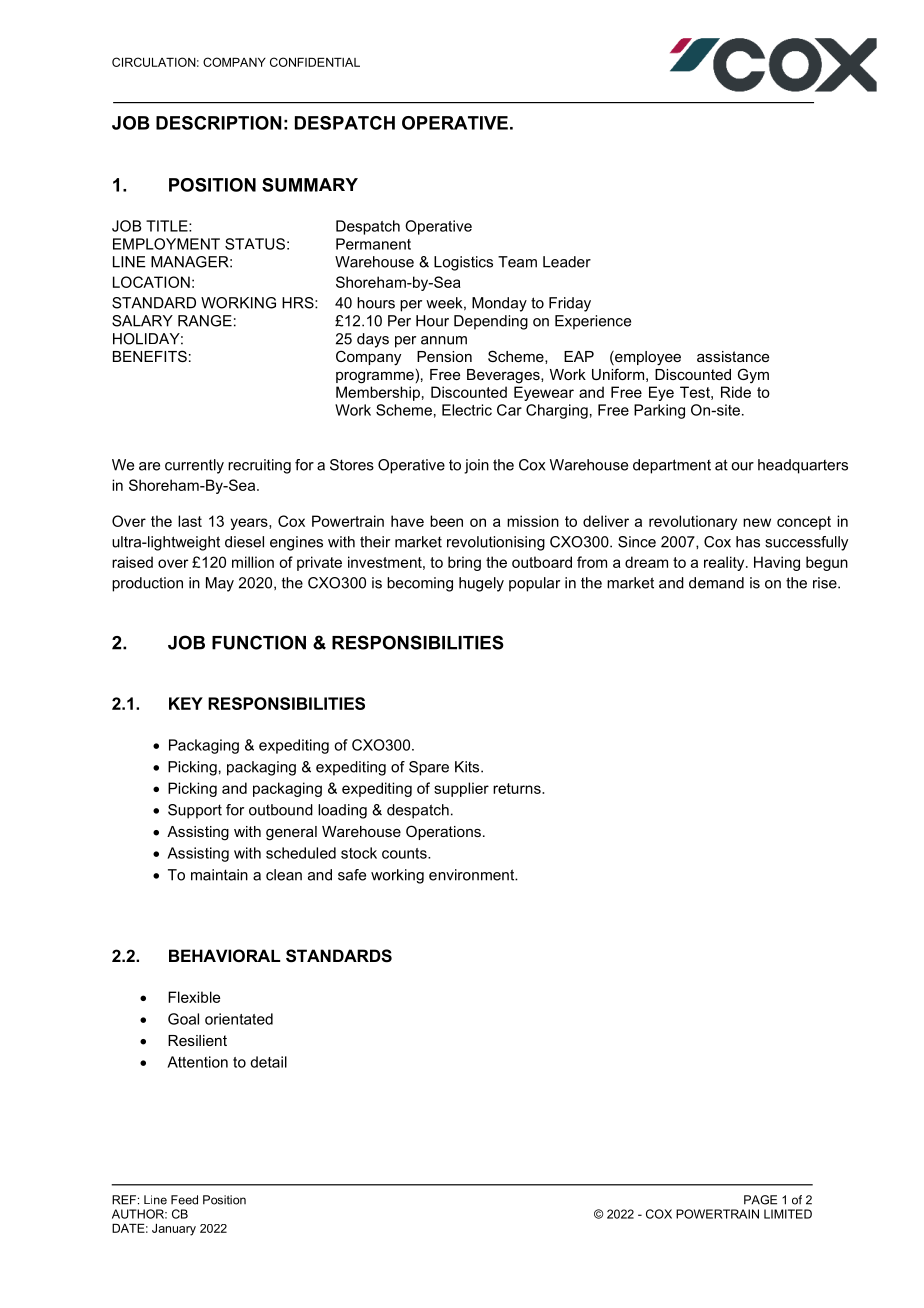 The width and height of the image is (924, 1308). What do you see at coordinates (259, 642) in the image?
I see `FUNCTION` at bounding box center [259, 642].
